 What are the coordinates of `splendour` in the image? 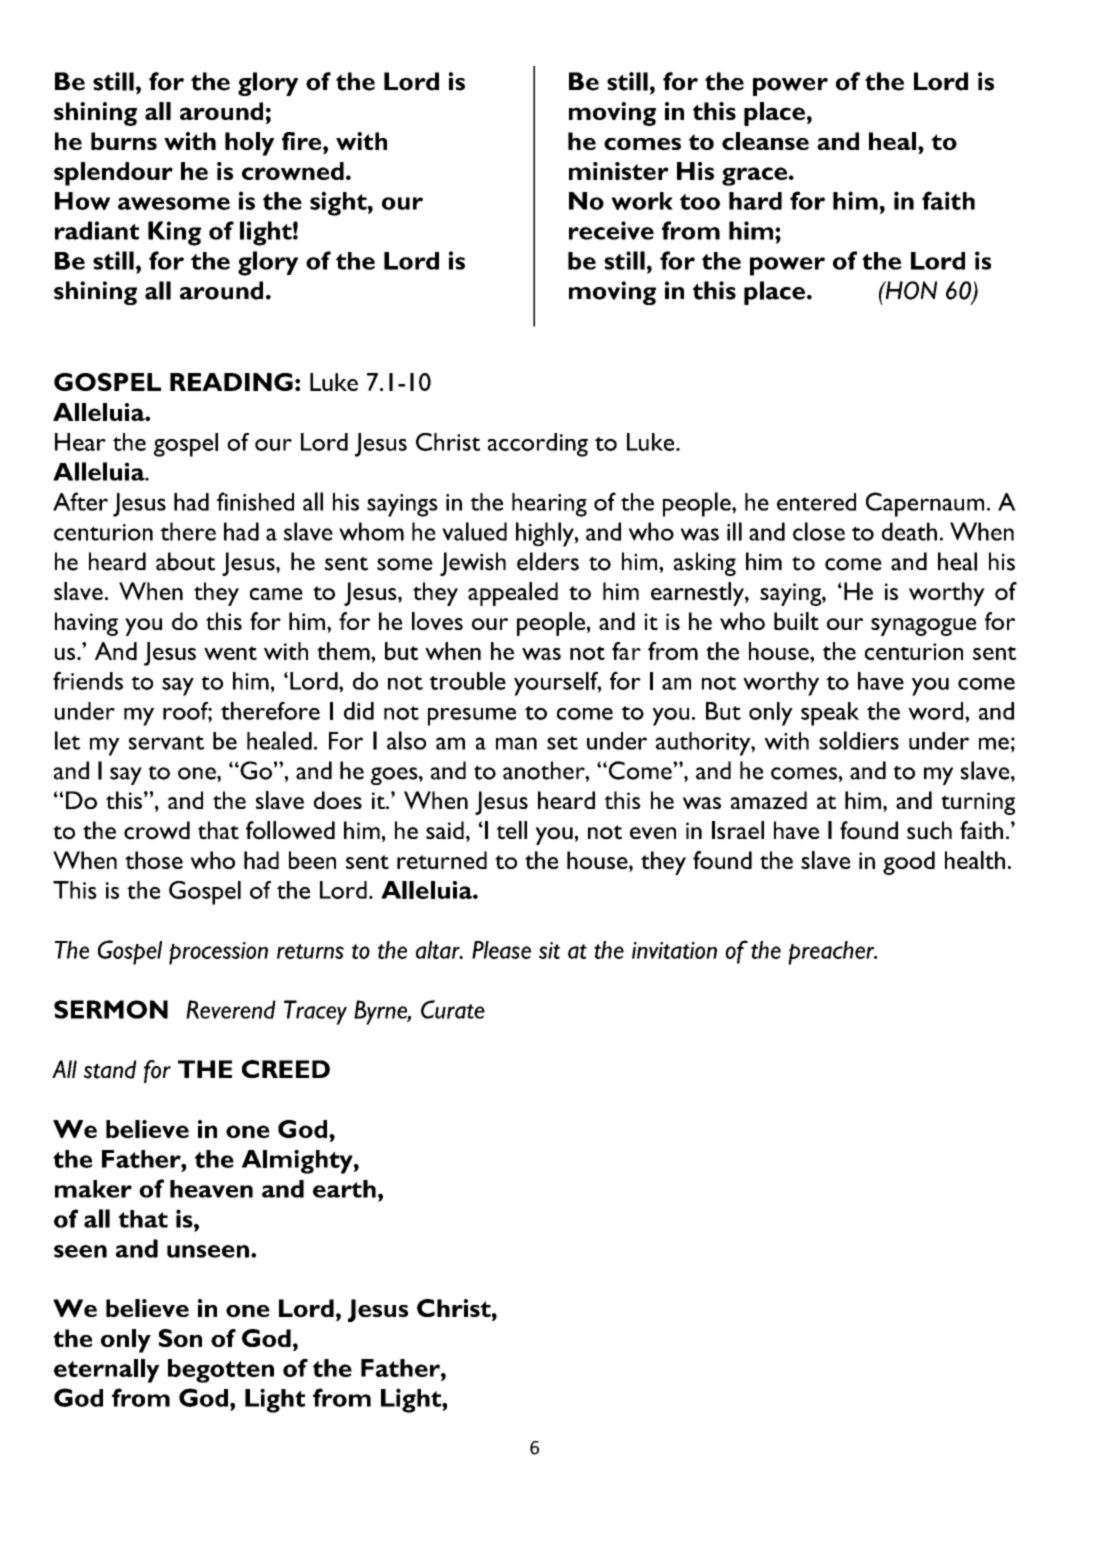 It's located at (113, 174).
